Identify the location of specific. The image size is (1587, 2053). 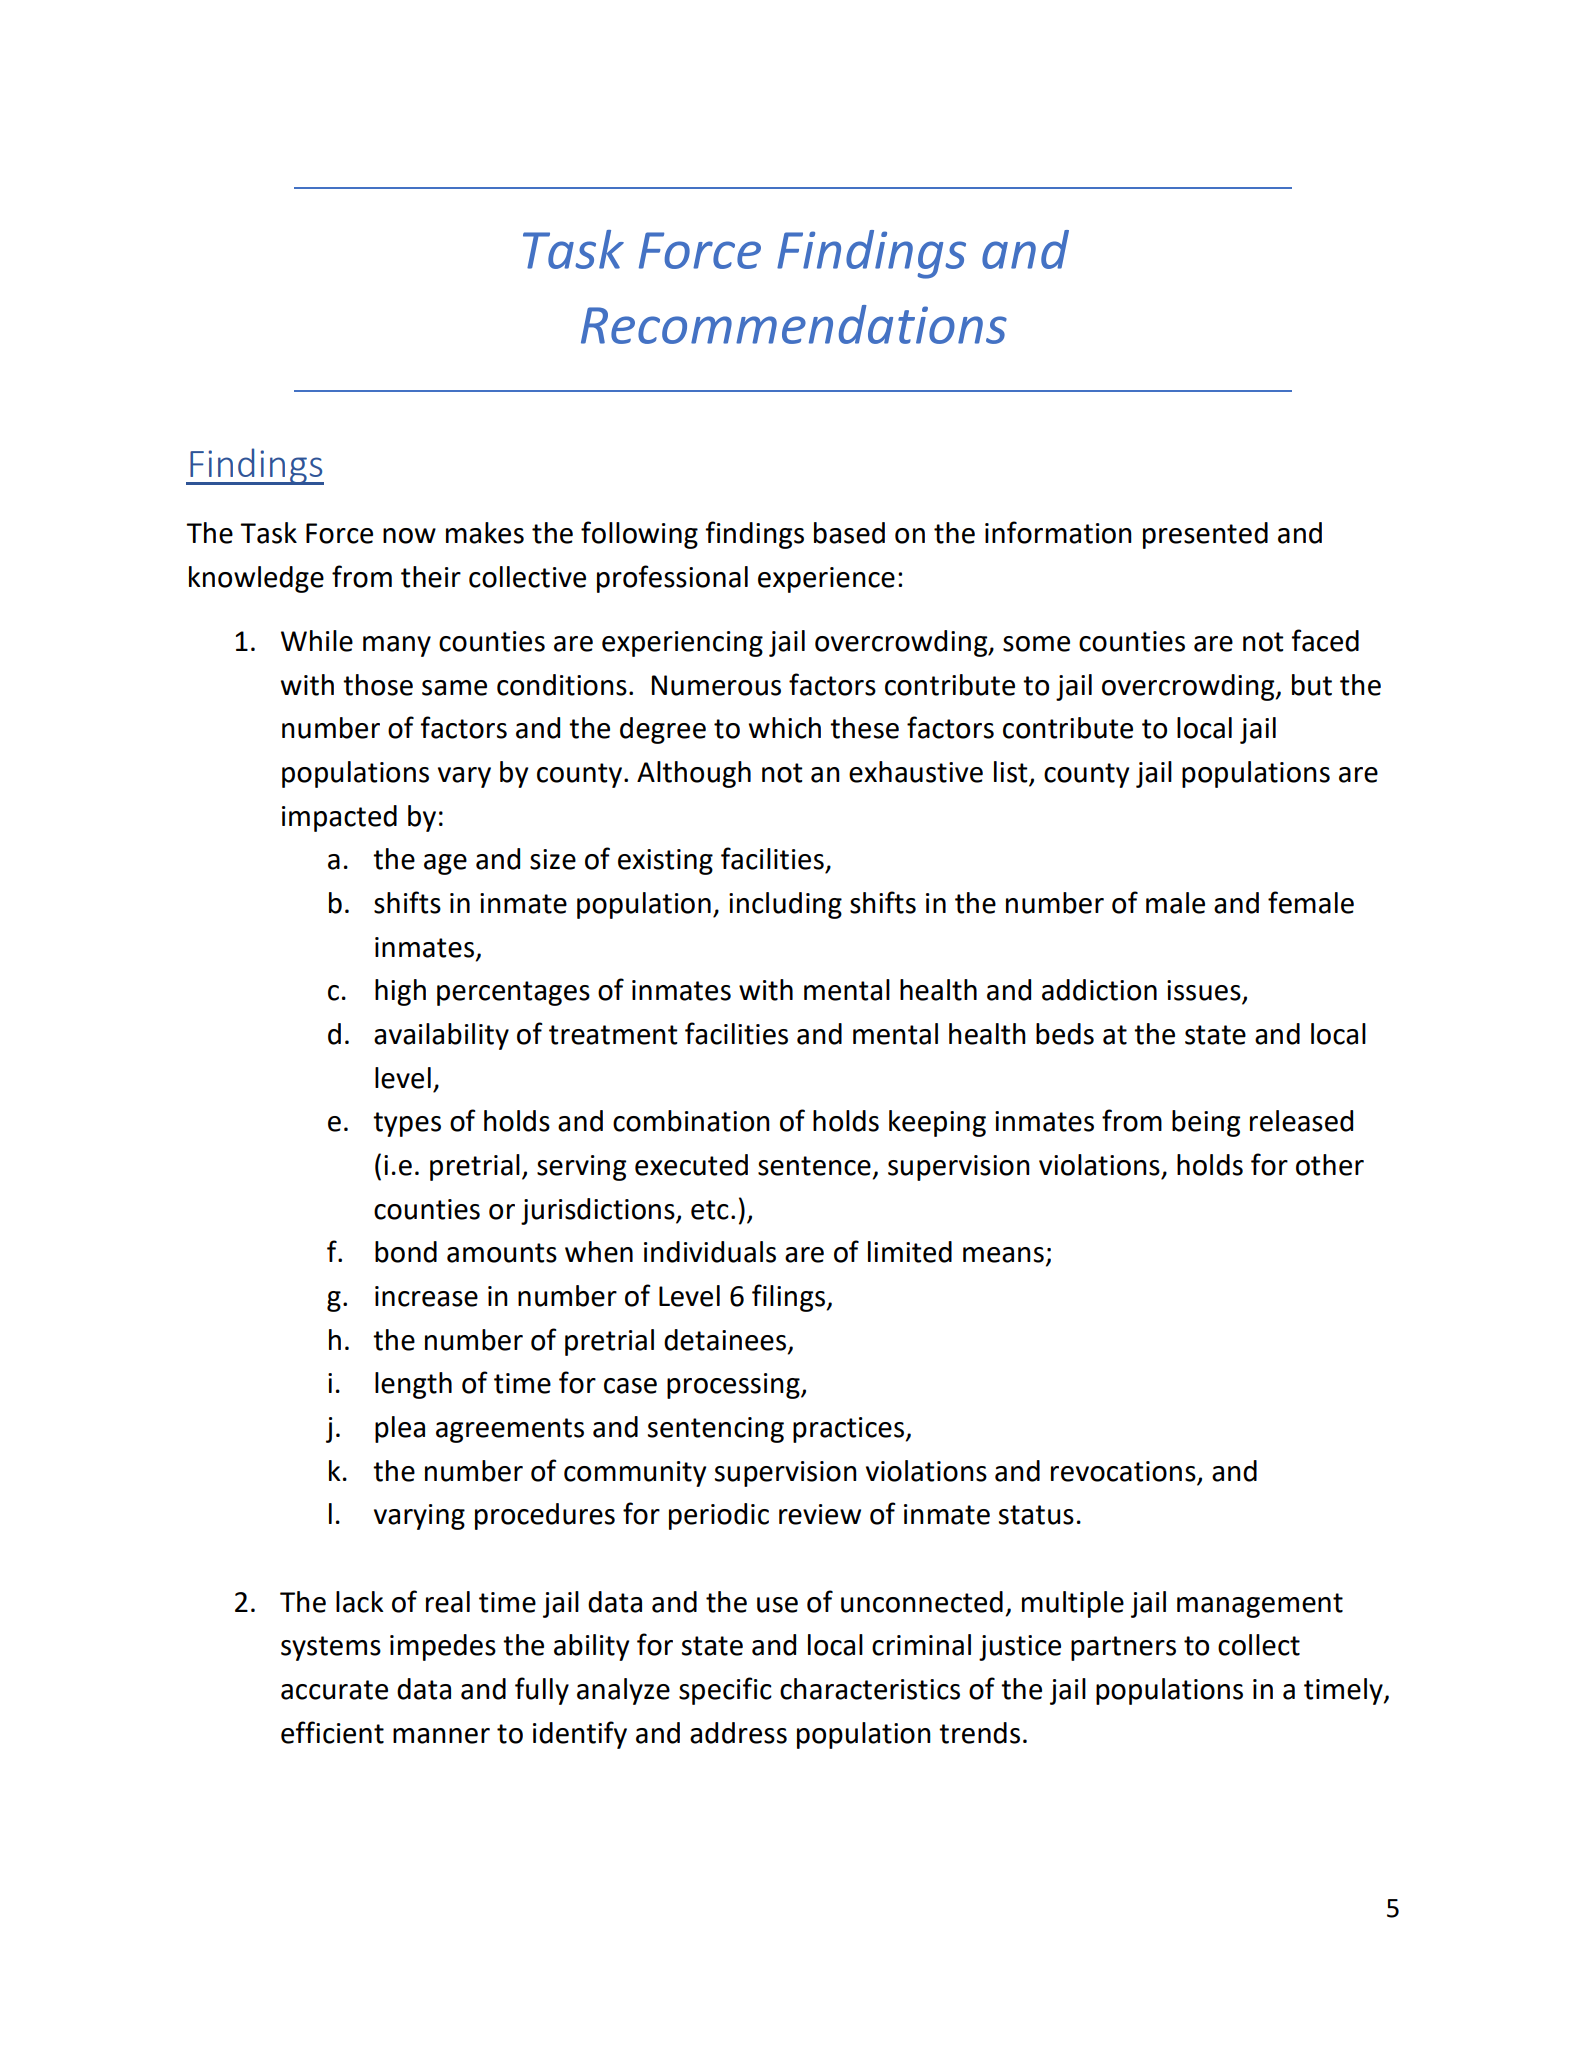
(725, 1691).
